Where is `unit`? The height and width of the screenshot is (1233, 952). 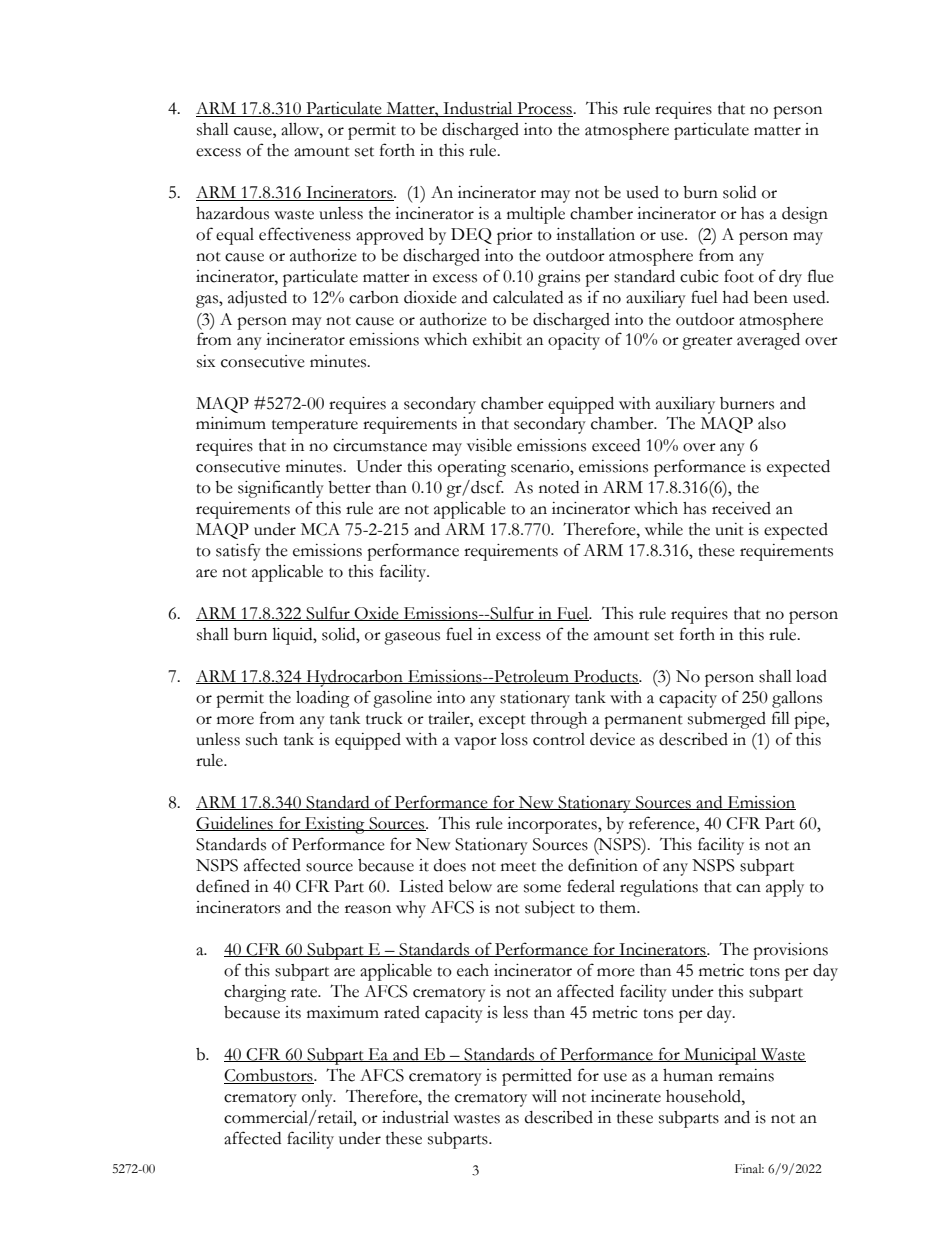 unit is located at coordinates (729, 529).
